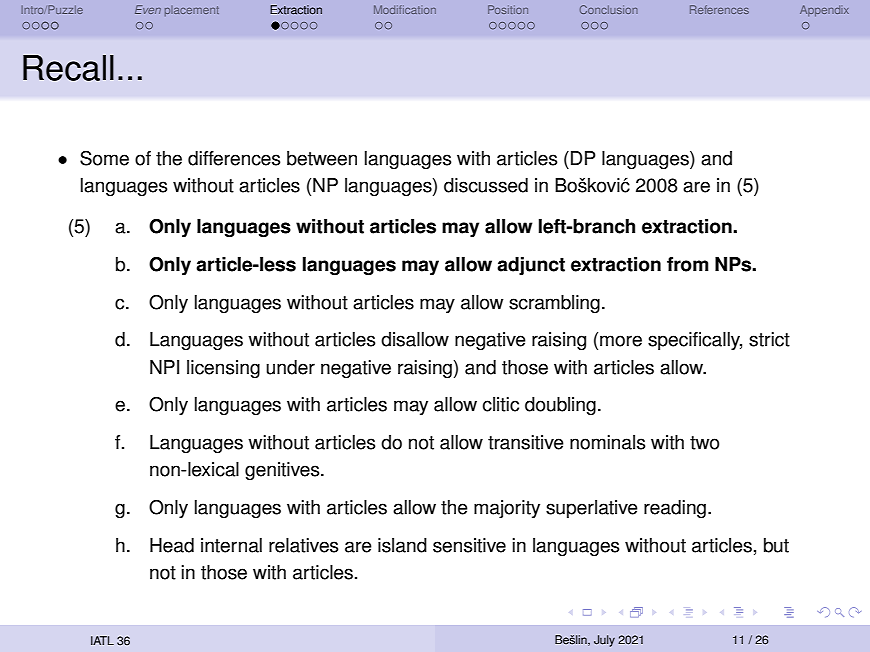 This document has width=870, height=652. I want to click on scrambling, so click(554, 304).
